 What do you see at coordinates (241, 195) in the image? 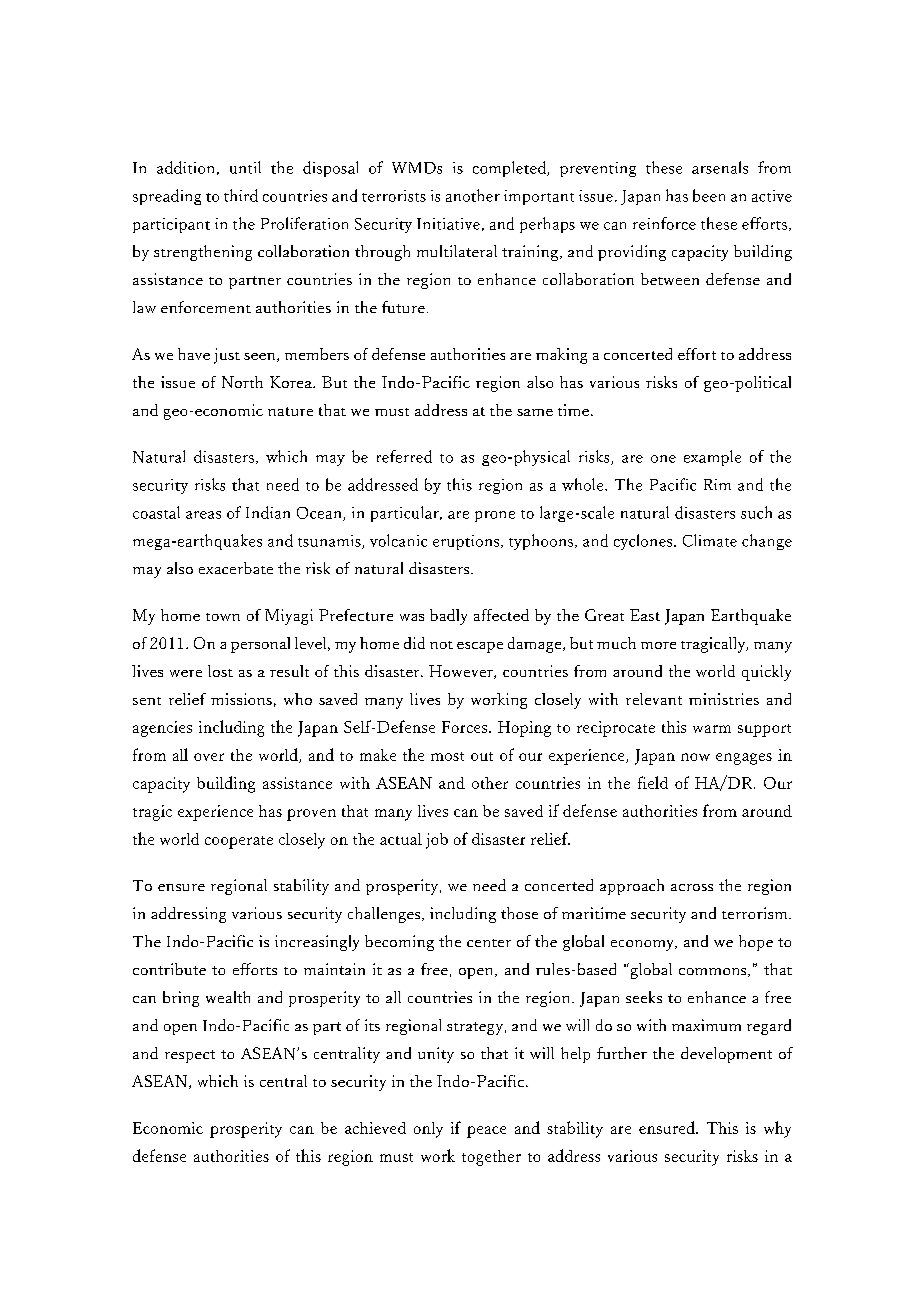
I see `third` at bounding box center [241, 195].
